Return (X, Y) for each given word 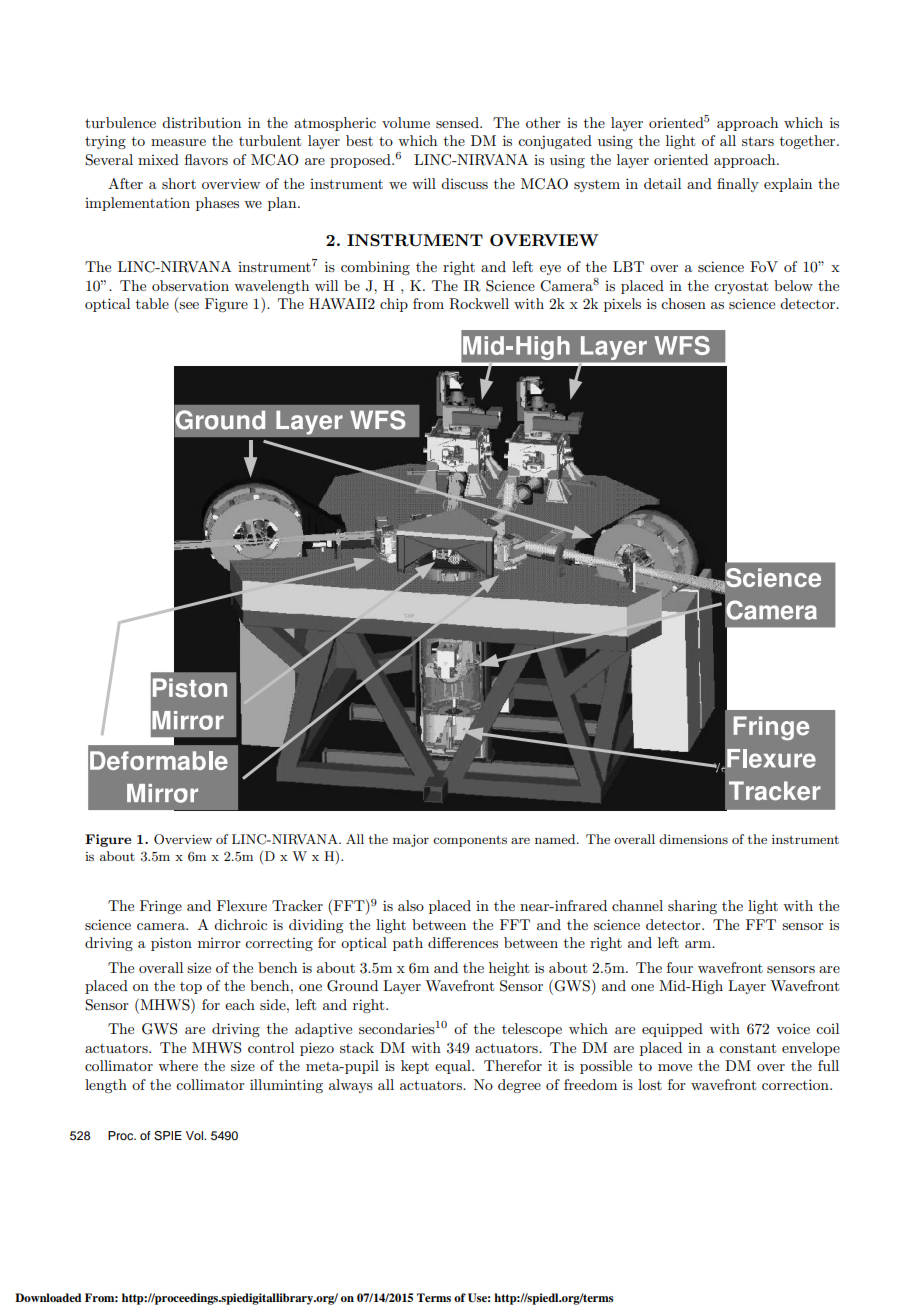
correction (796, 1084)
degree (519, 1086)
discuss (464, 183)
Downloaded (48, 1297)
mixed (158, 159)
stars (758, 141)
